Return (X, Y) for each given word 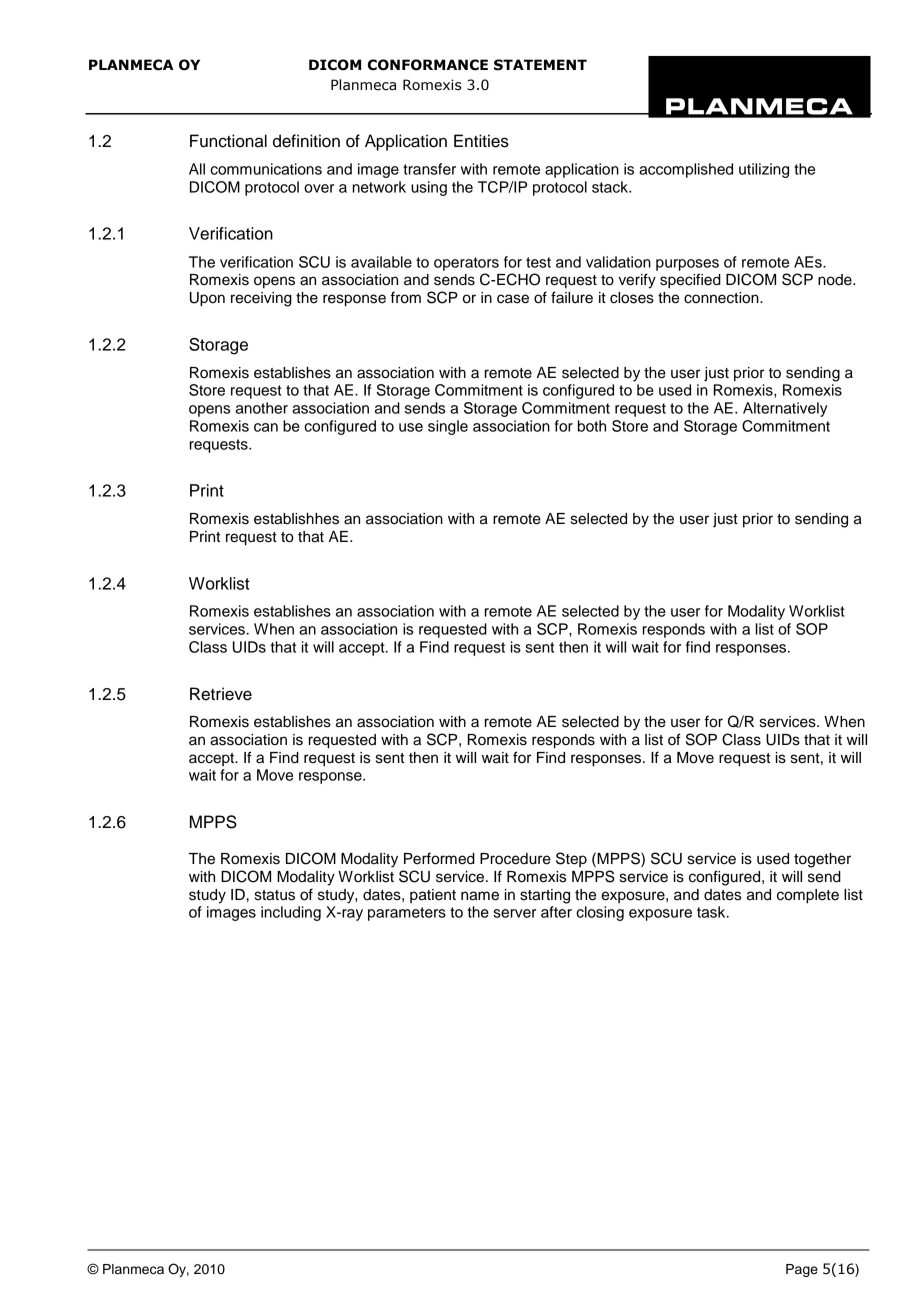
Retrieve (221, 694)
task (712, 912)
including (291, 913)
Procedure (515, 859)
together (822, 860)
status (275, 895)
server (514, 913)
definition (306, 141)
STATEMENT (540, 65)
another (262, 408)
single (448, 427)
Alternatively (785, 409)
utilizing (764, 170)
